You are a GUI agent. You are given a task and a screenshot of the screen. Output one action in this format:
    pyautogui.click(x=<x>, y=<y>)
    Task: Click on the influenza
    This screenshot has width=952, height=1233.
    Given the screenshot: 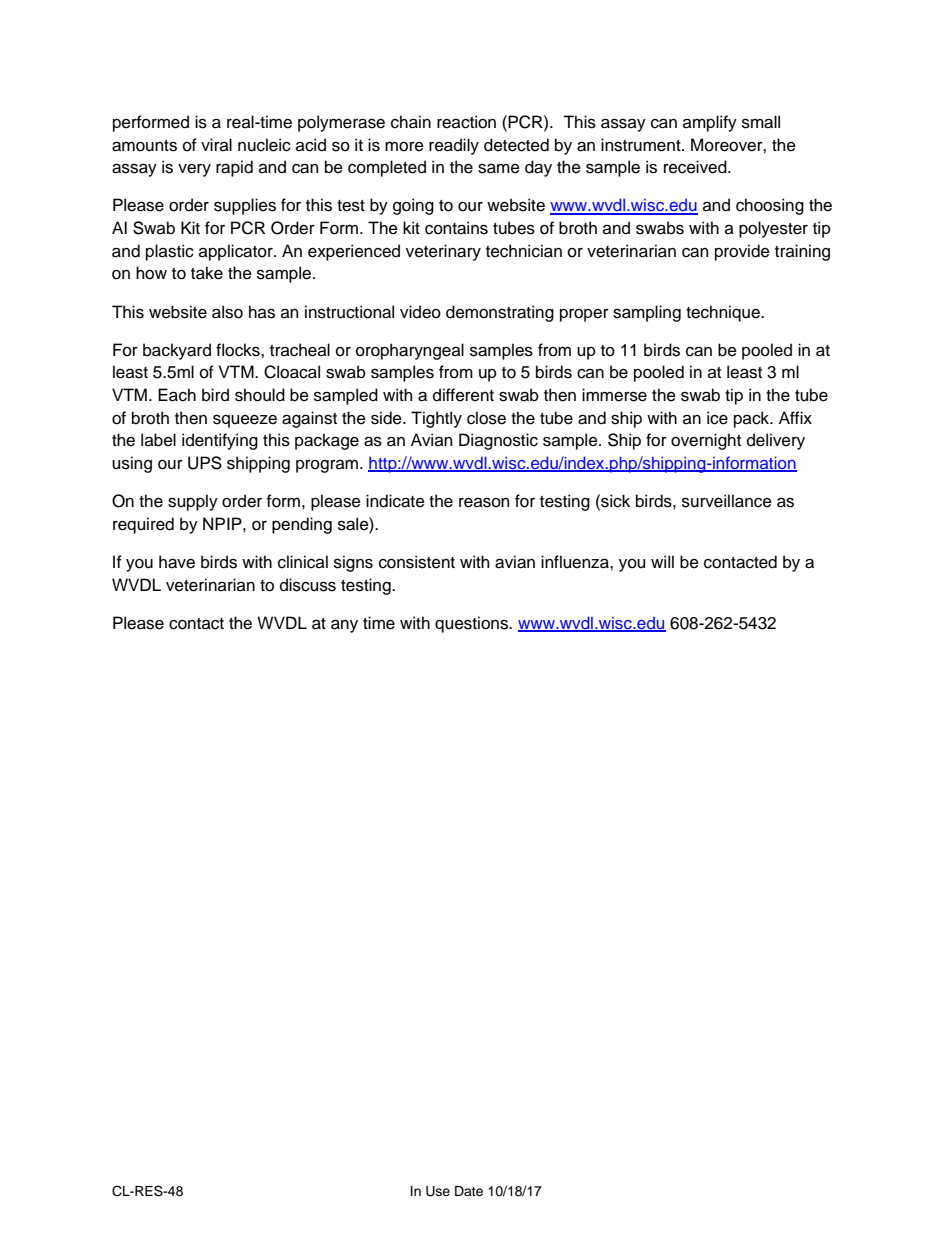 What is the action you would take?
    pyautogui.click(x=576, y=562)
